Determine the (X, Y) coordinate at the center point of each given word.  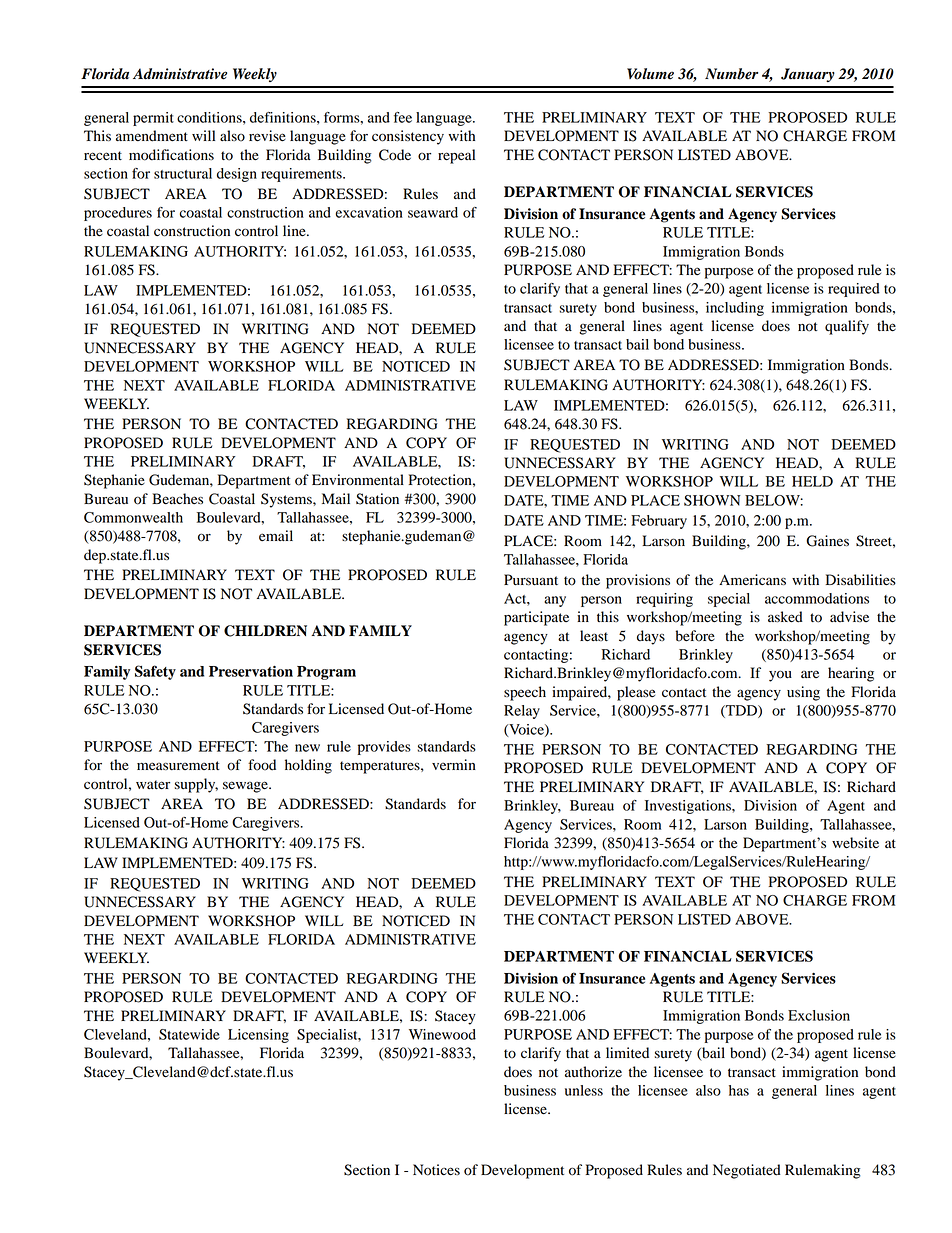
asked (785, 617)
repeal (456, 156)
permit (153, 119)
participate (536, 618)
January (808, 75)
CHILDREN (265, 631)
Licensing (258, 1036)
